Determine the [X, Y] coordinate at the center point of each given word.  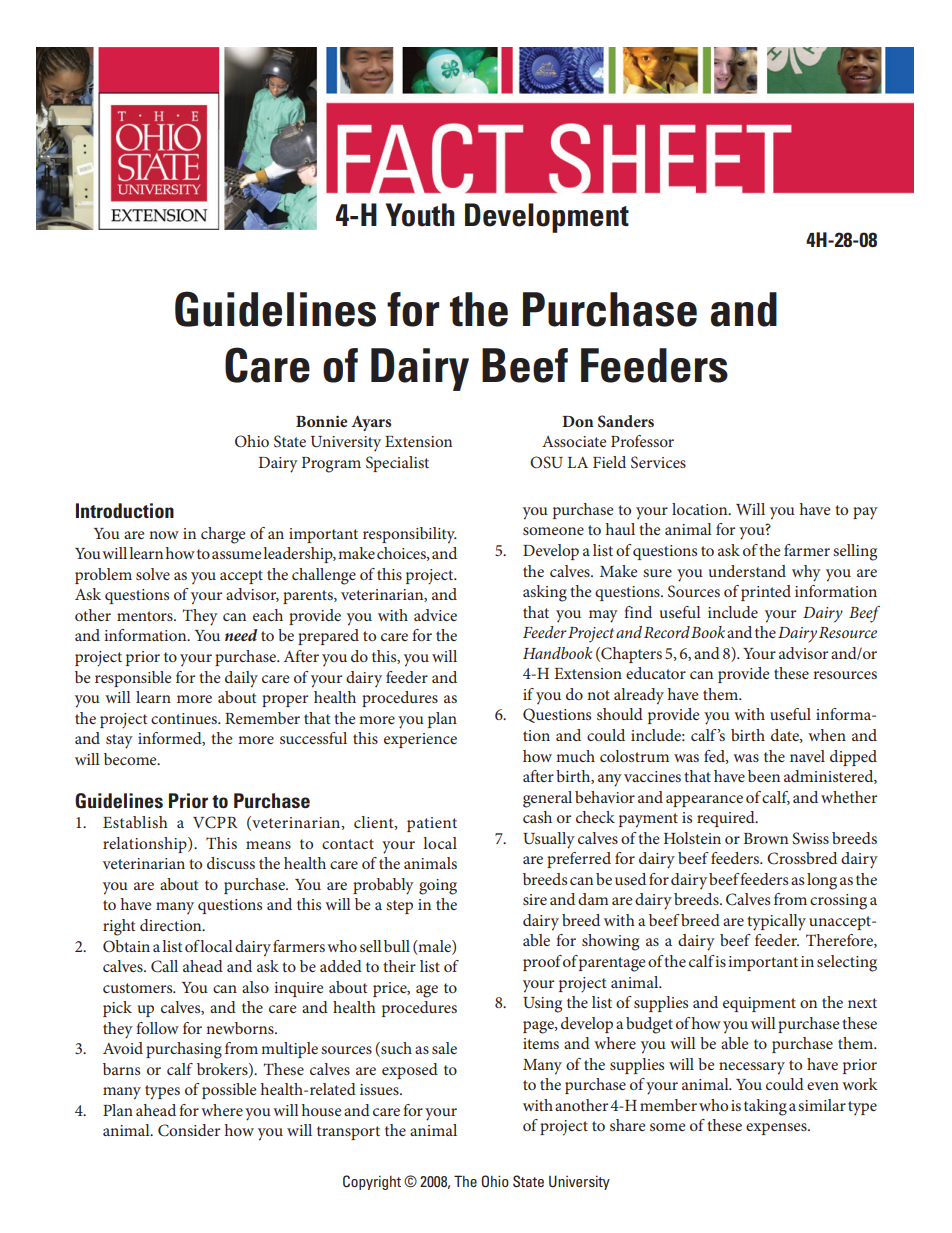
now [164, 535]
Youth [420, 215]
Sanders [626, 421]
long [822, 881]
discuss [231, 863]
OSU [546, 462]
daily [241, 679]
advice [435, 615]
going [438, 887]
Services [658, 462]
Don [578, 421]
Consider [189, 1130]
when [827, 735]
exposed [410, 1071]
